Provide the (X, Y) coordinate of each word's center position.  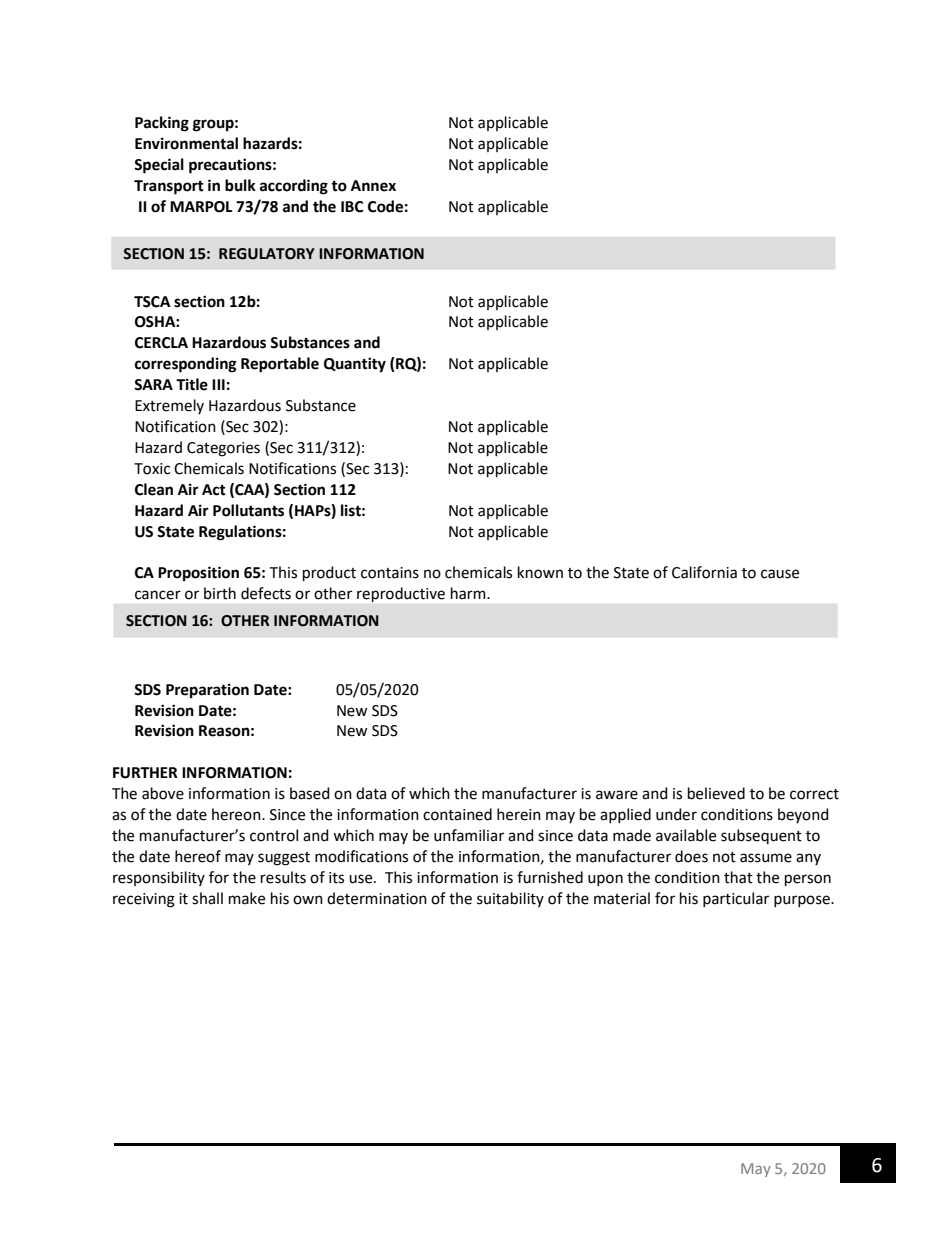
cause (780, 574)
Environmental (186, 143)
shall (207, 898)
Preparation (207, 691)
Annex (373, 186)
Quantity (355, 365)
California (704, 572)
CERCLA (161, 343)
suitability (510, 899)
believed (716, 793)
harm (469, 593)
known (540, 572)
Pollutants (248, 510)
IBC (352, 207)
